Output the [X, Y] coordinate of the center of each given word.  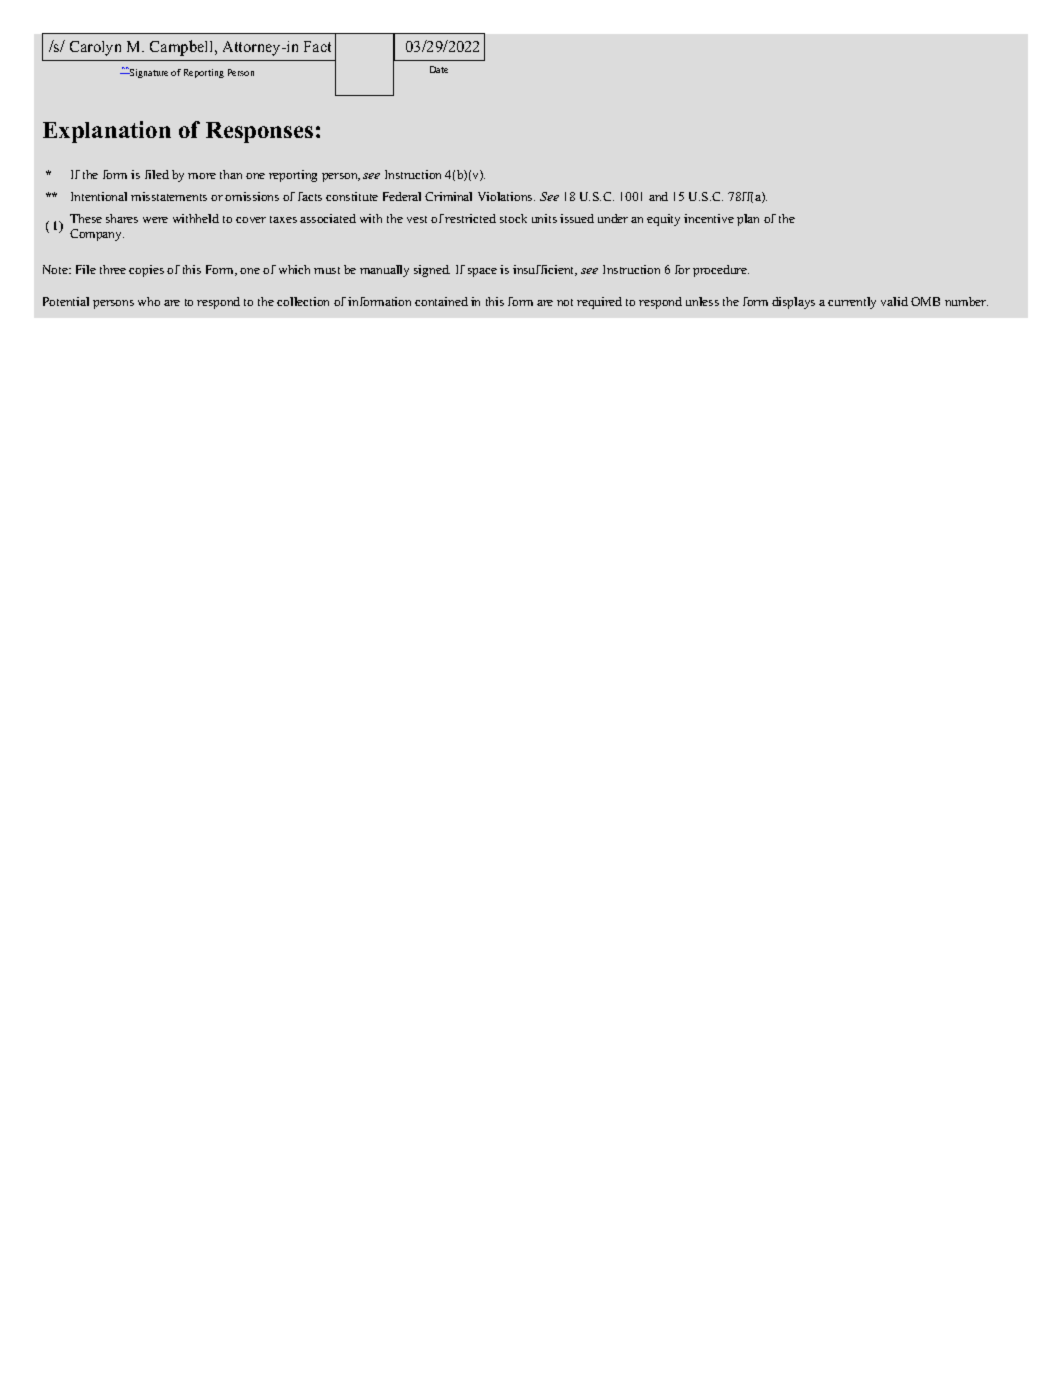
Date [439, 69]
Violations [506, 196]
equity [663, 220]
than [231, 174]
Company [97, 235]
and [658, 196]
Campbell [183, 48]
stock [513, 218]
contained [441, 301]
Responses [259, 132]
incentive [709, 218]
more [202, 176]
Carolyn [95, 48]
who [149, 301]
